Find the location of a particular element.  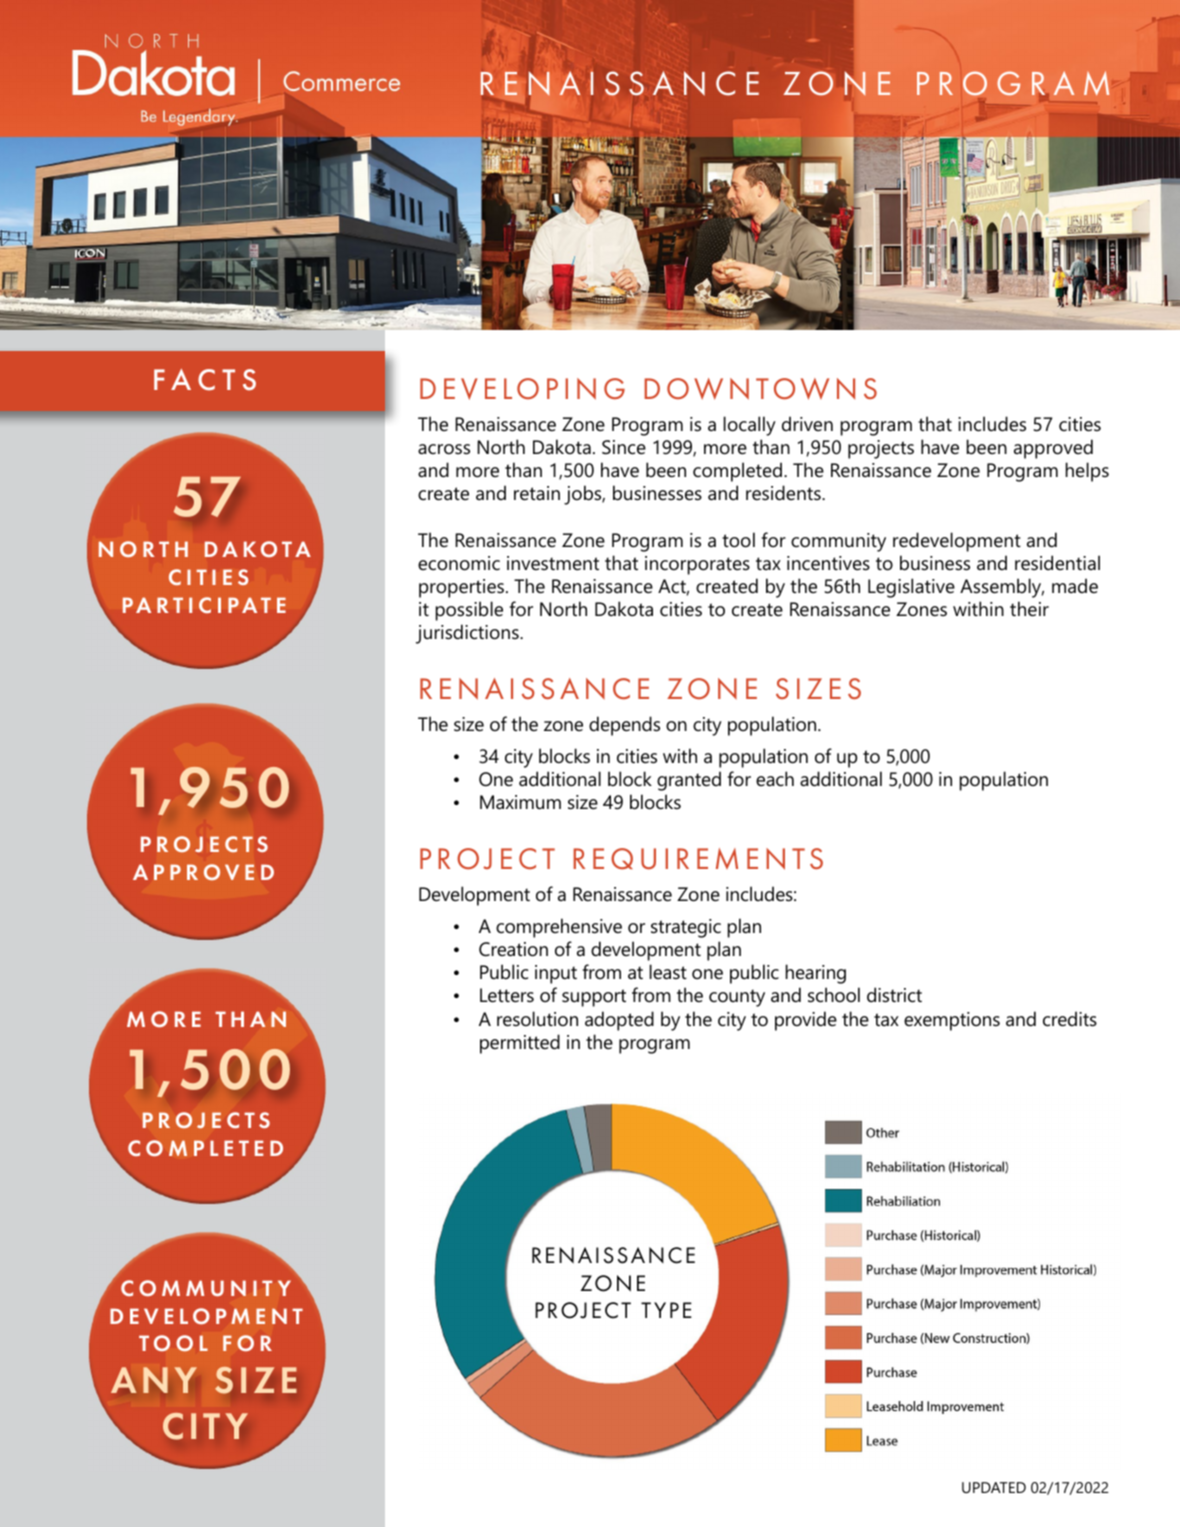

comprehensive is located at coordinates (559, 928).
